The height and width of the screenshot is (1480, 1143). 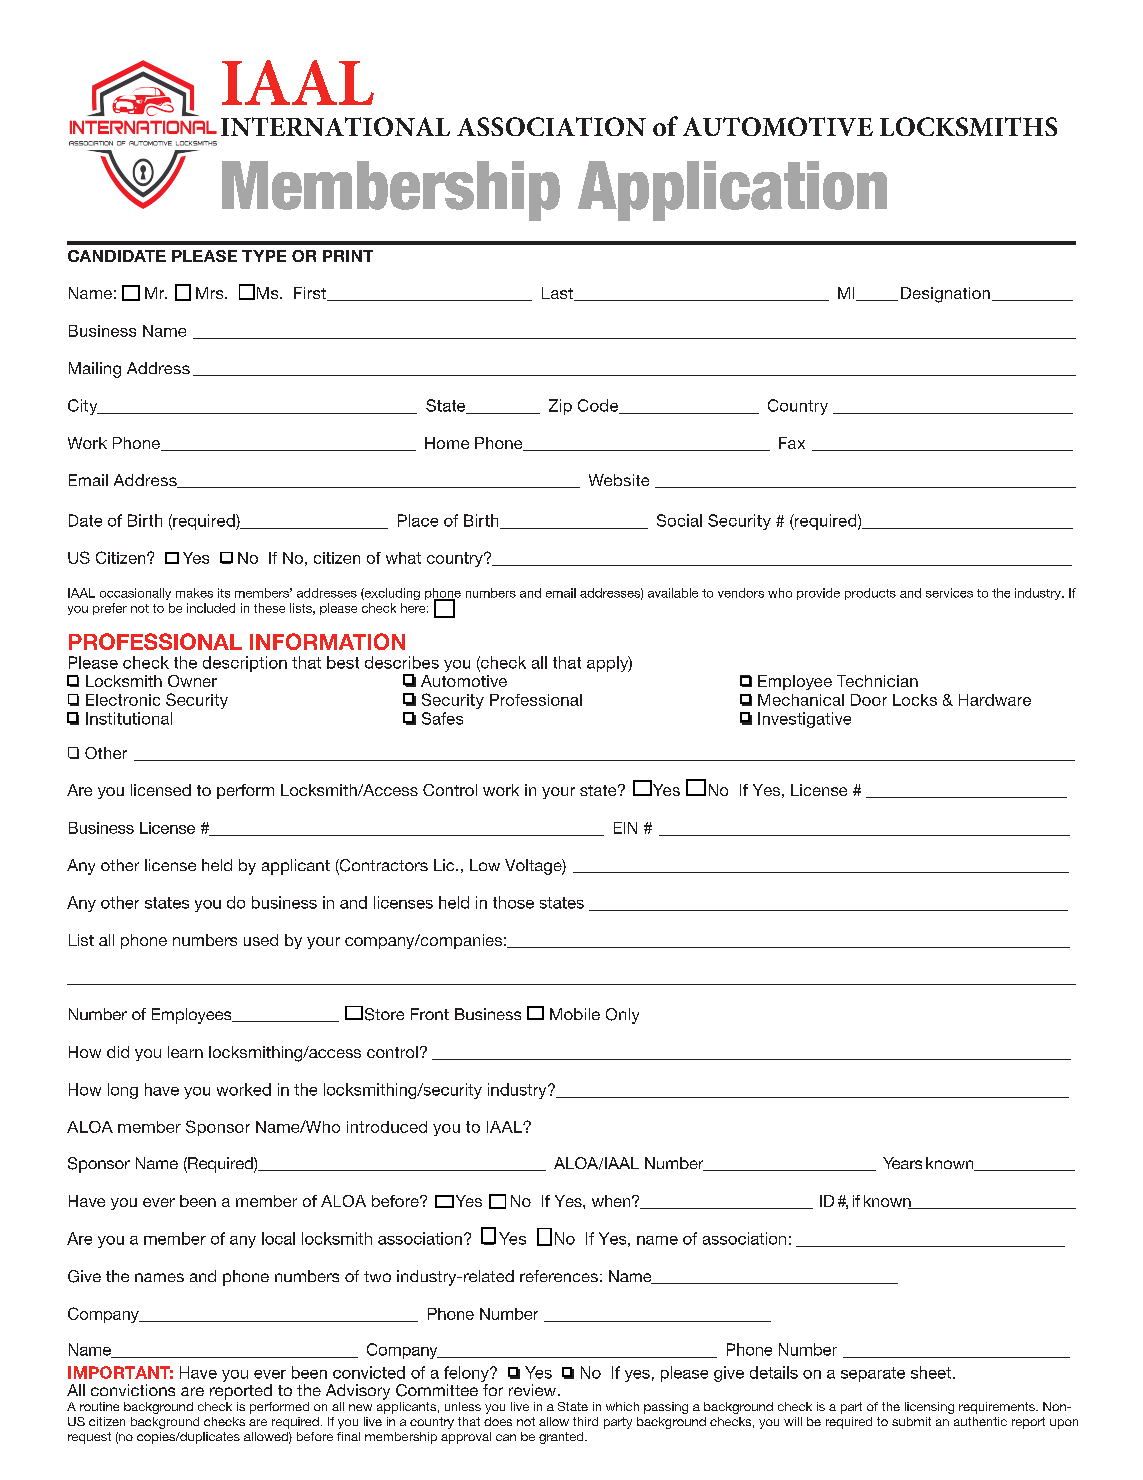 What do you see at coordinates (194, 593) in the screenshot?
I see `makes` at bounding box center [194, 593].
